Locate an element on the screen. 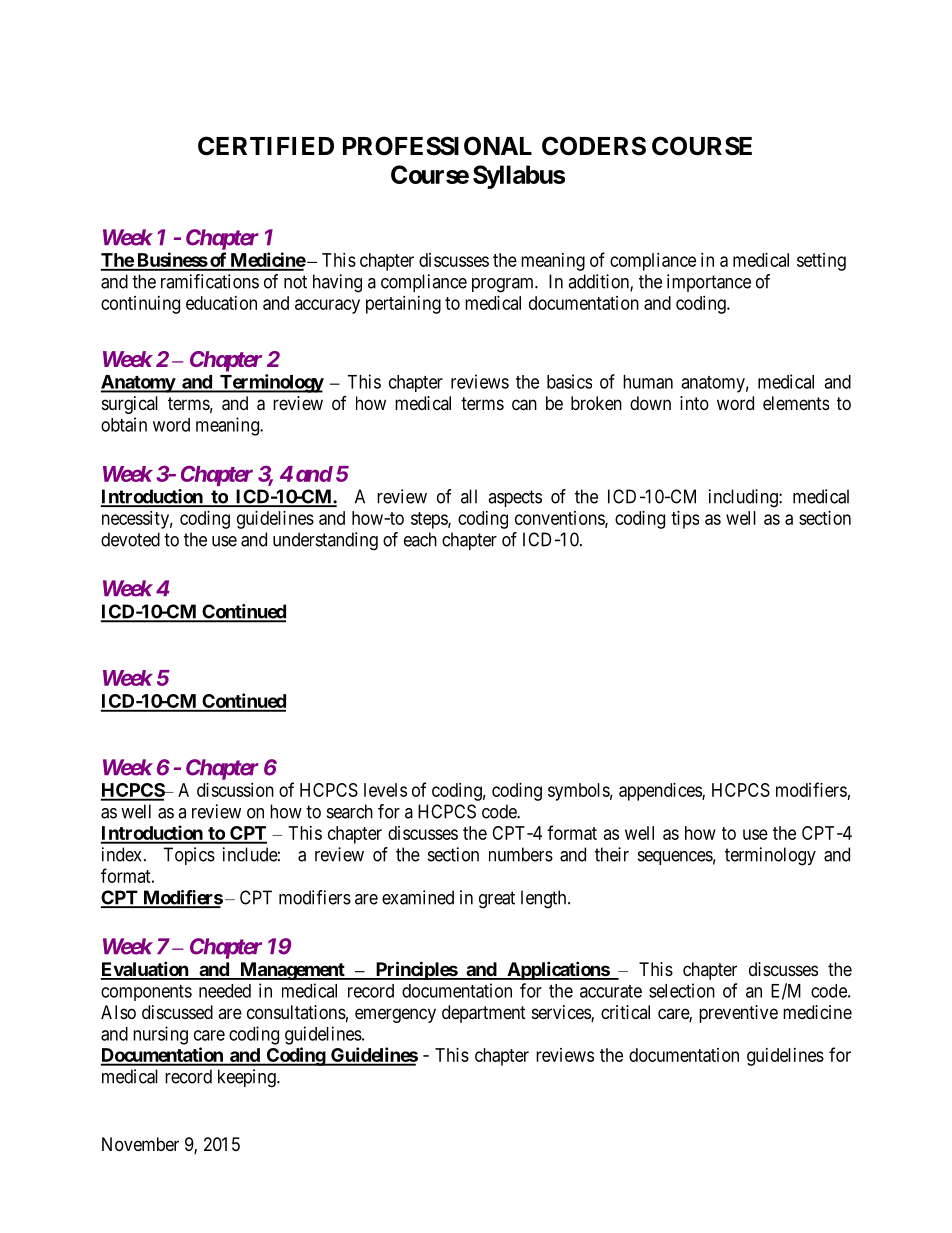 The width and height of the screenshot is (952, 1233). surgical is located at coordinates (130, 405).
